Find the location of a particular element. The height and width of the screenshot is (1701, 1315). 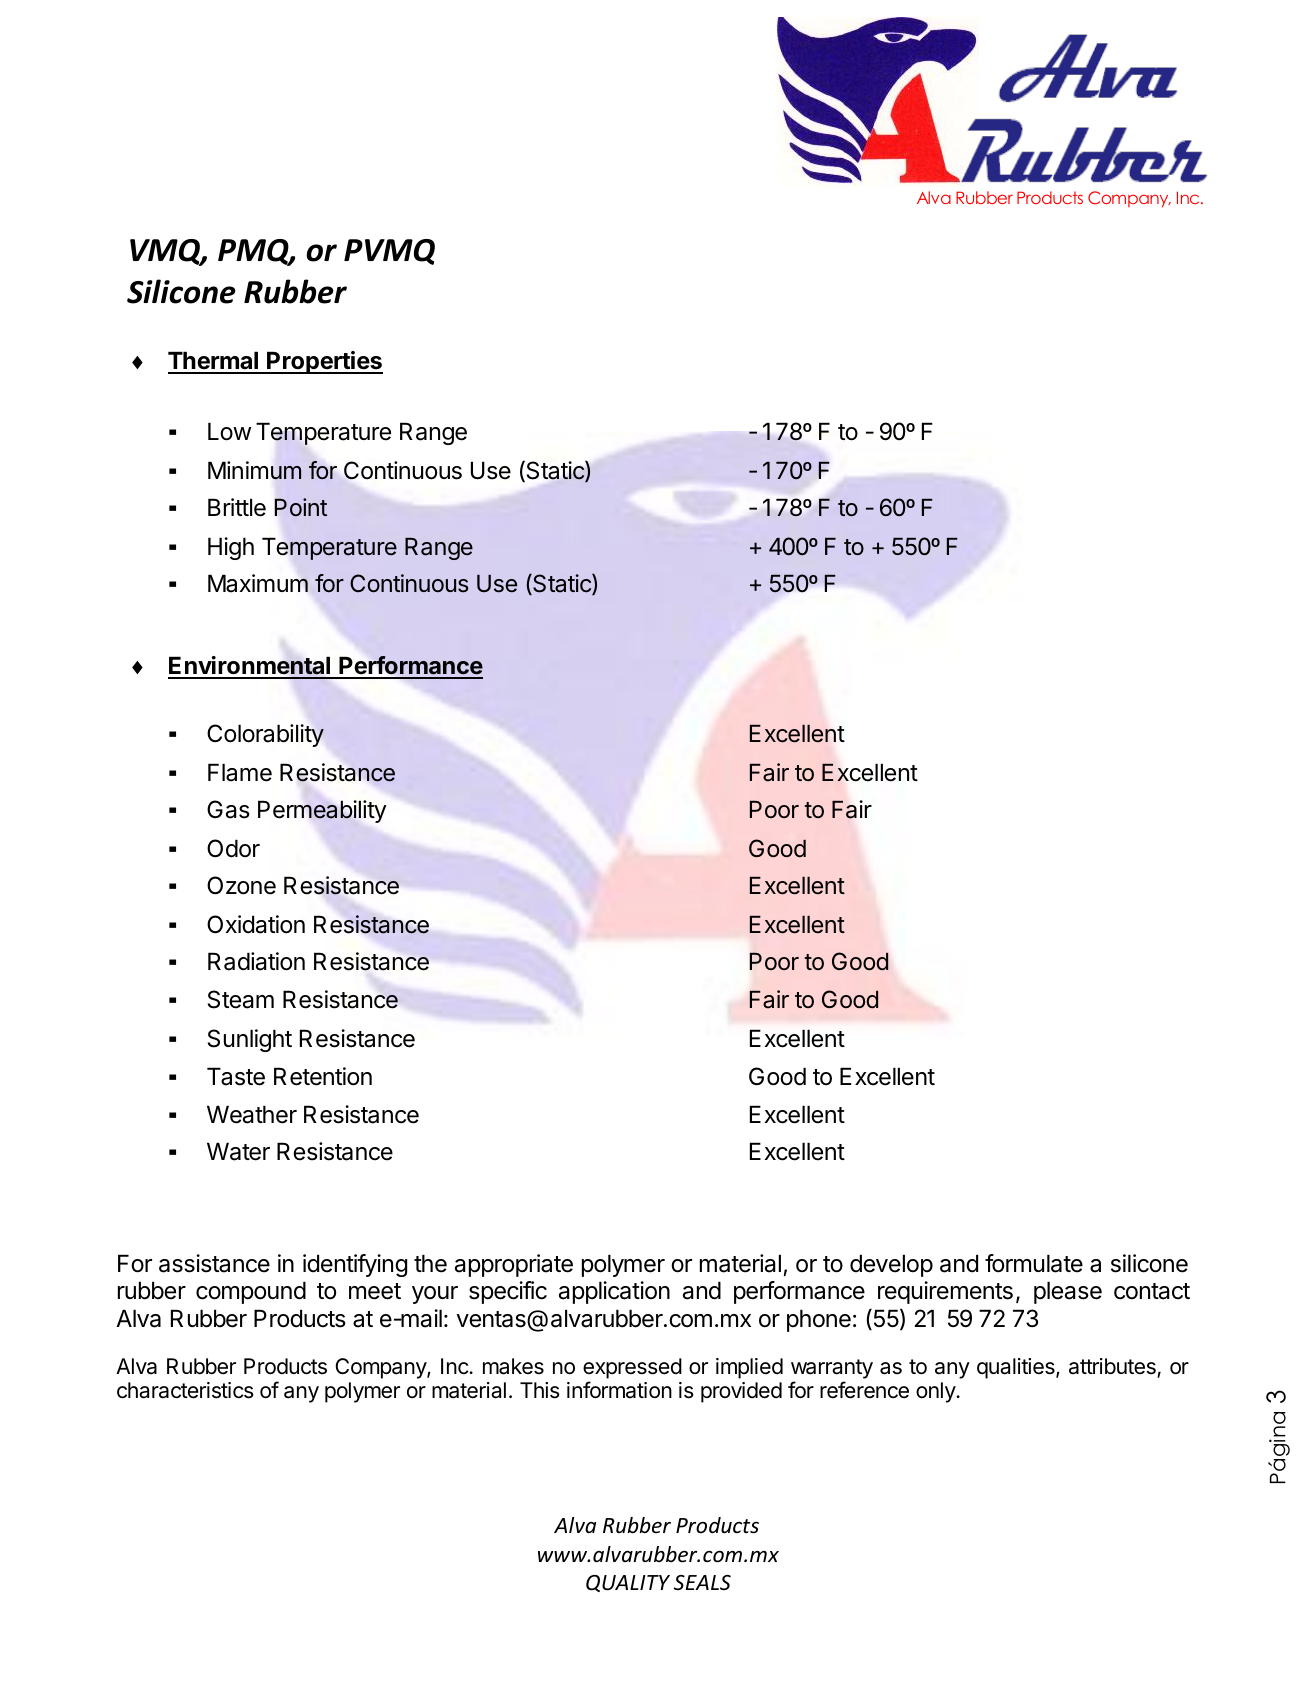

identifying is located at coordinates (355, 1265).
